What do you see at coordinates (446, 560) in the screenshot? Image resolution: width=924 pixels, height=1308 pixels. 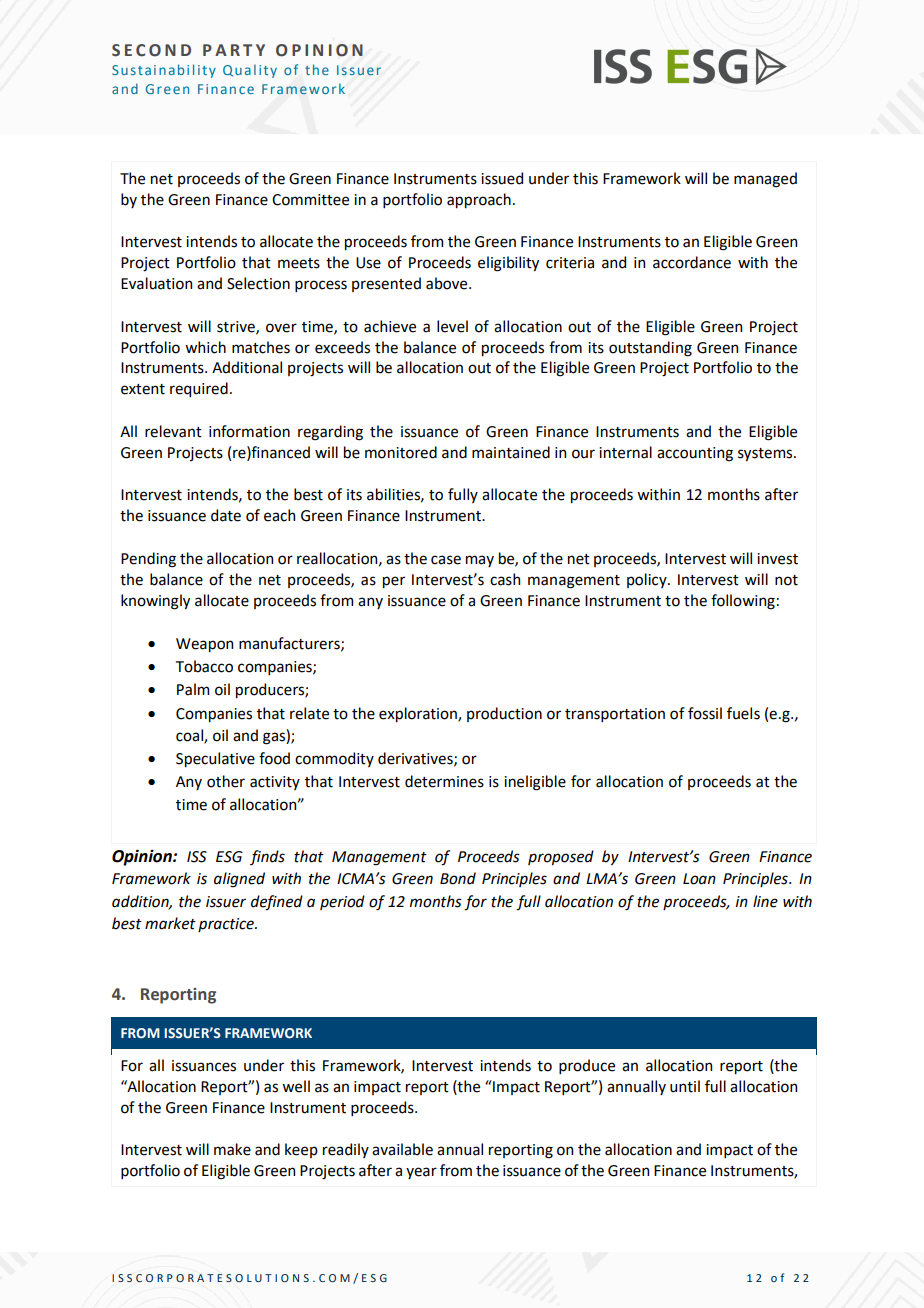 I see `case` at bounding box center [446, 560].
